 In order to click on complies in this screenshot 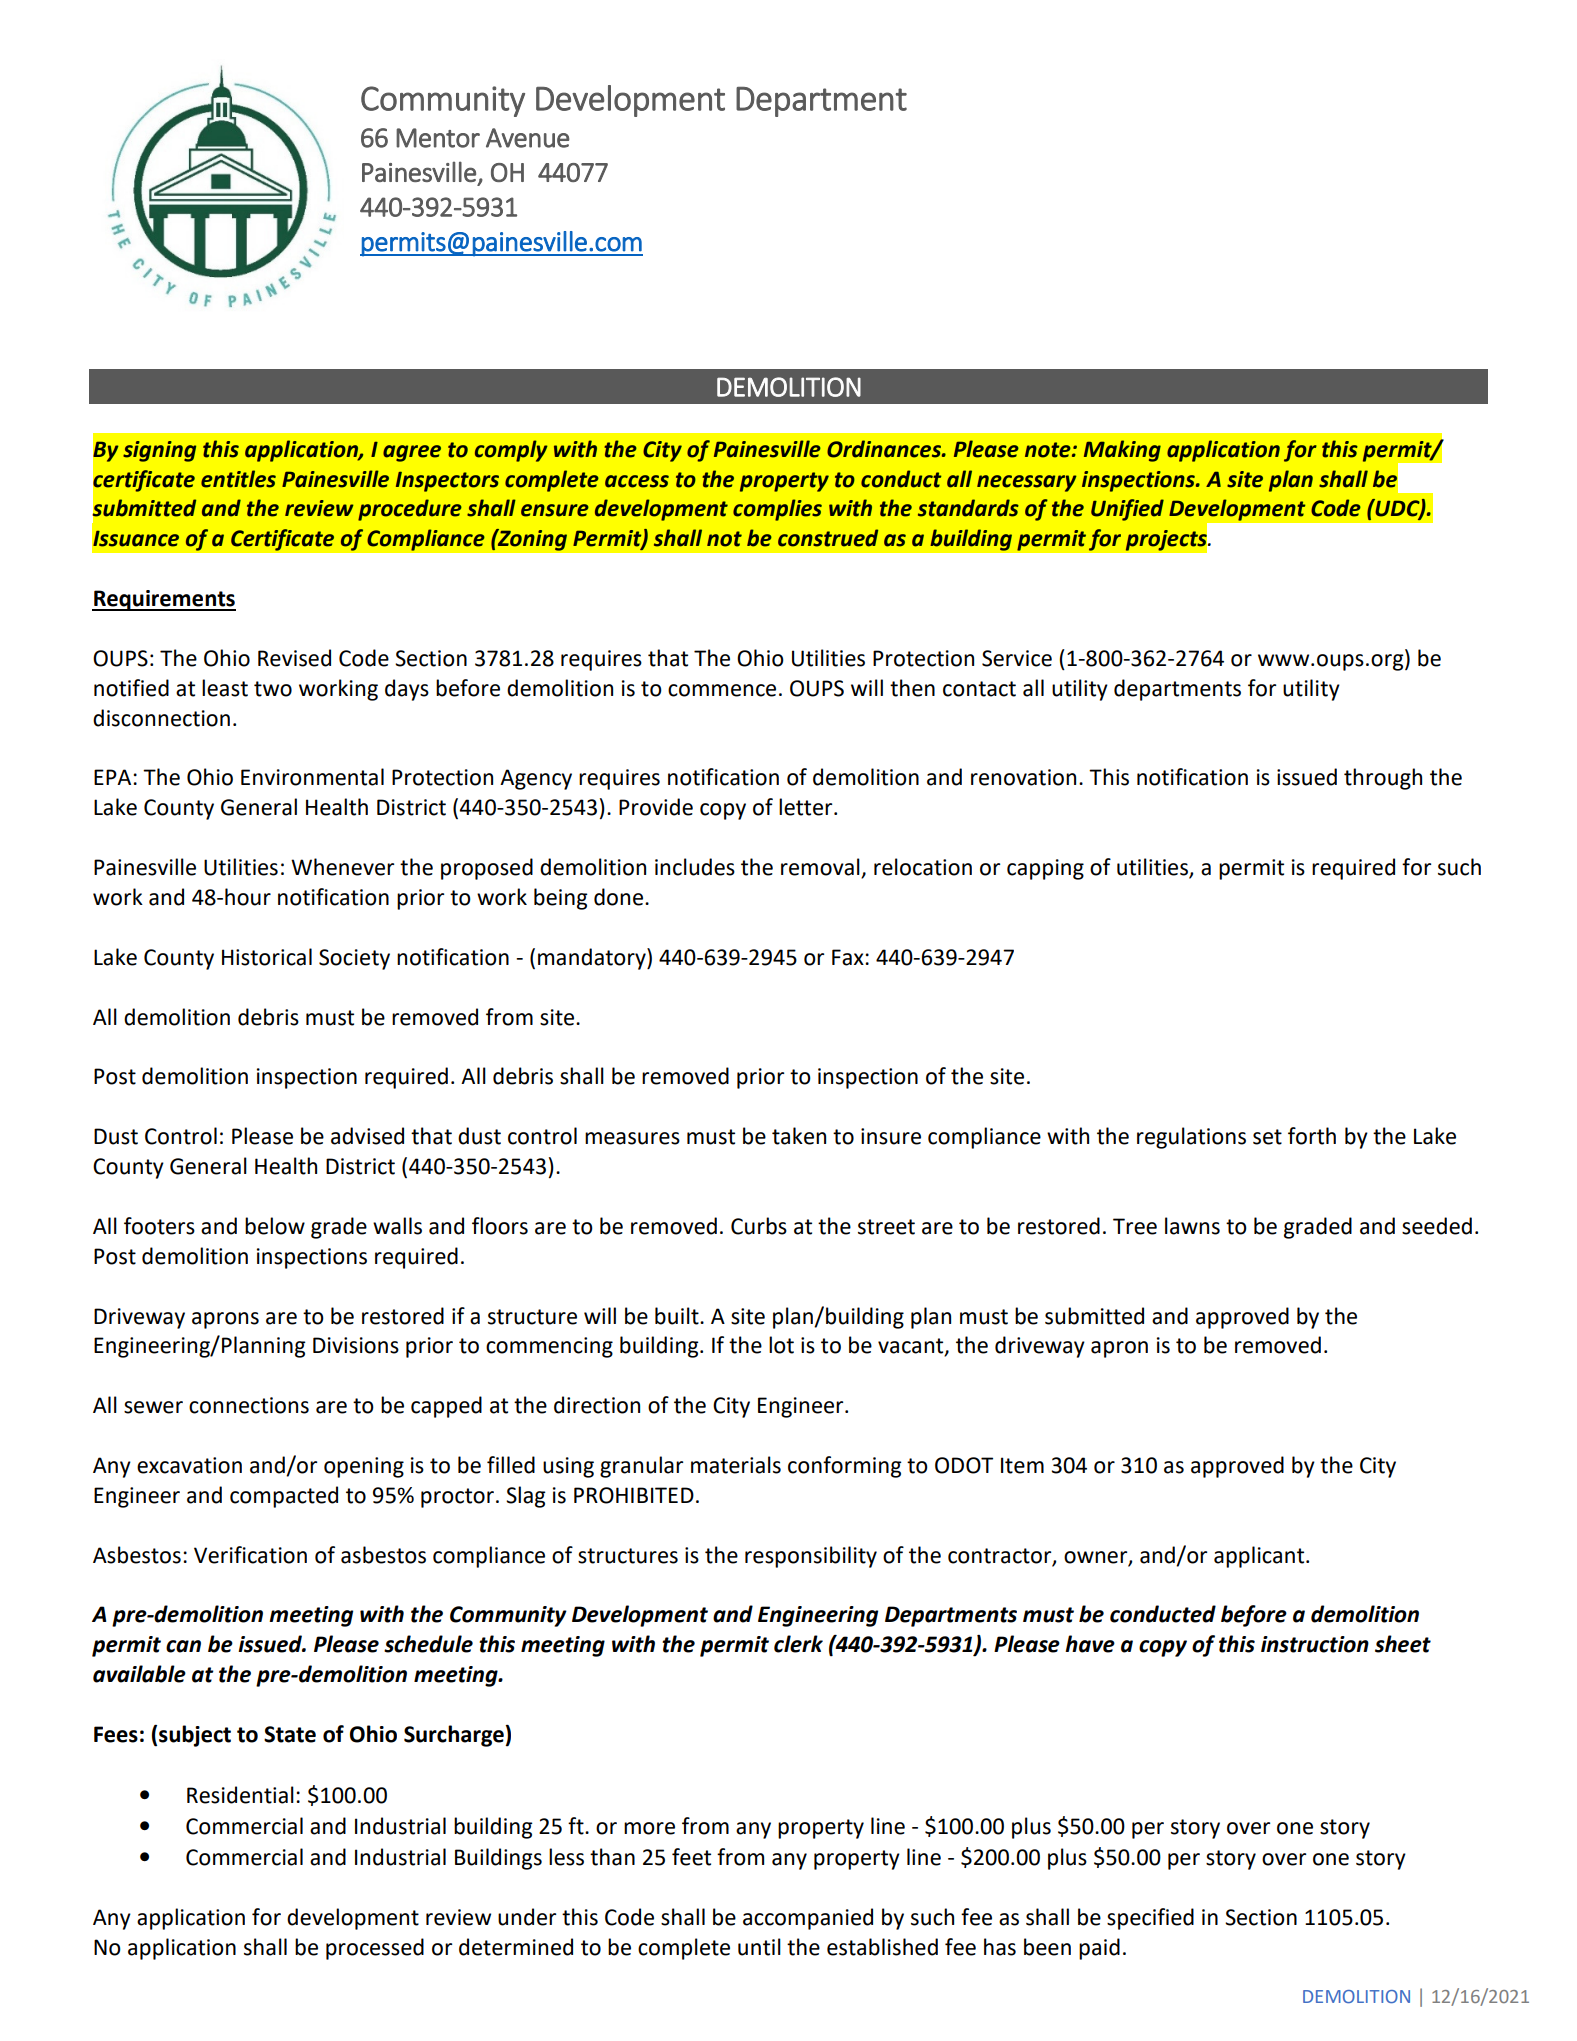, I will do `click(777, 510)`.
